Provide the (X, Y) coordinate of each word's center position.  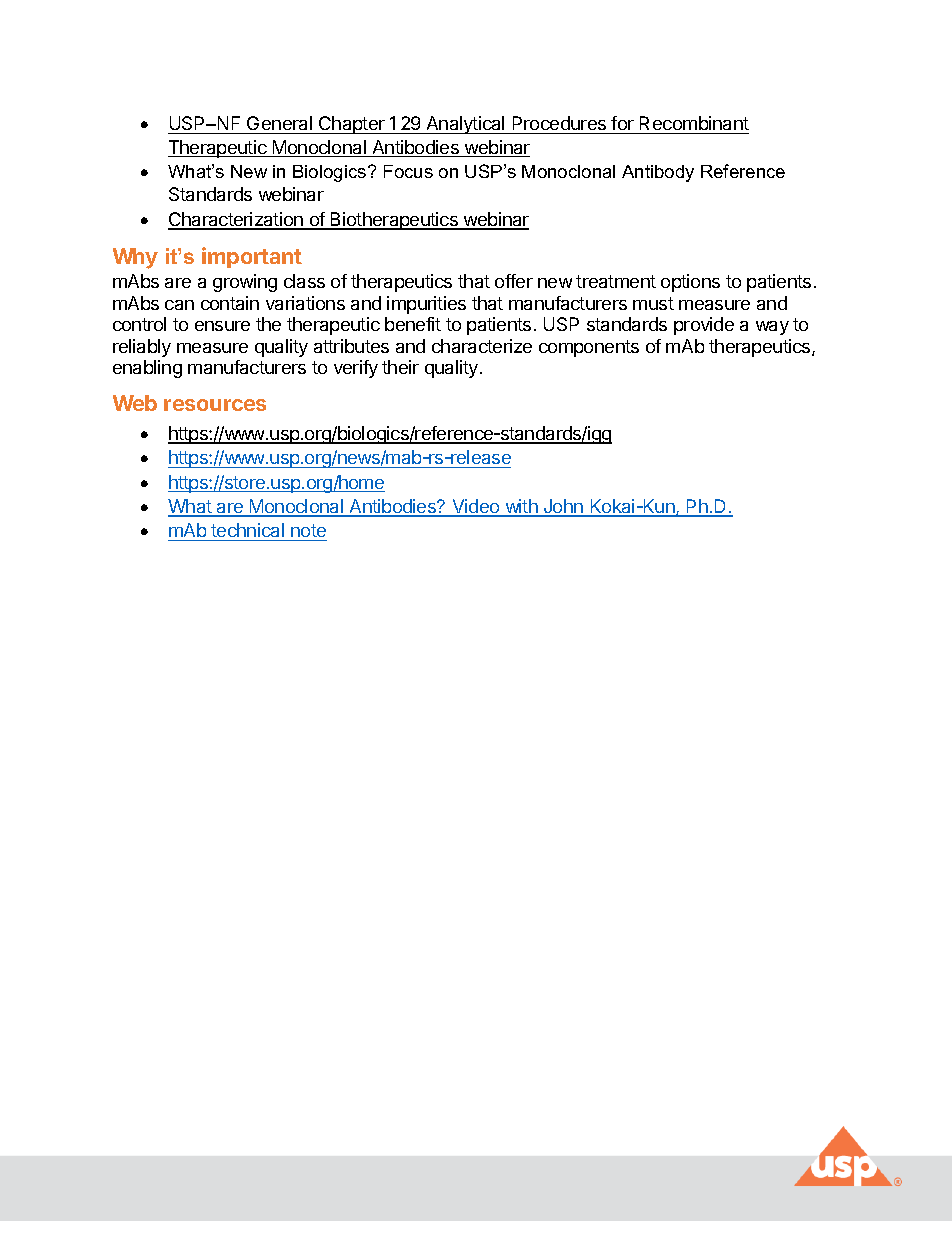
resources (215, 405)
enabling (147, 369)
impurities (426, 305)
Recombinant (693, 125)
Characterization (236, 220)
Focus (408, 171)
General (279, 125)
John (563, 507)
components (589, 348)
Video (476, 507)
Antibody (658, 173)
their (400, 367)
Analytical (465, 125)
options (690, 283)
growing (245, 283)
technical (247, 532)
